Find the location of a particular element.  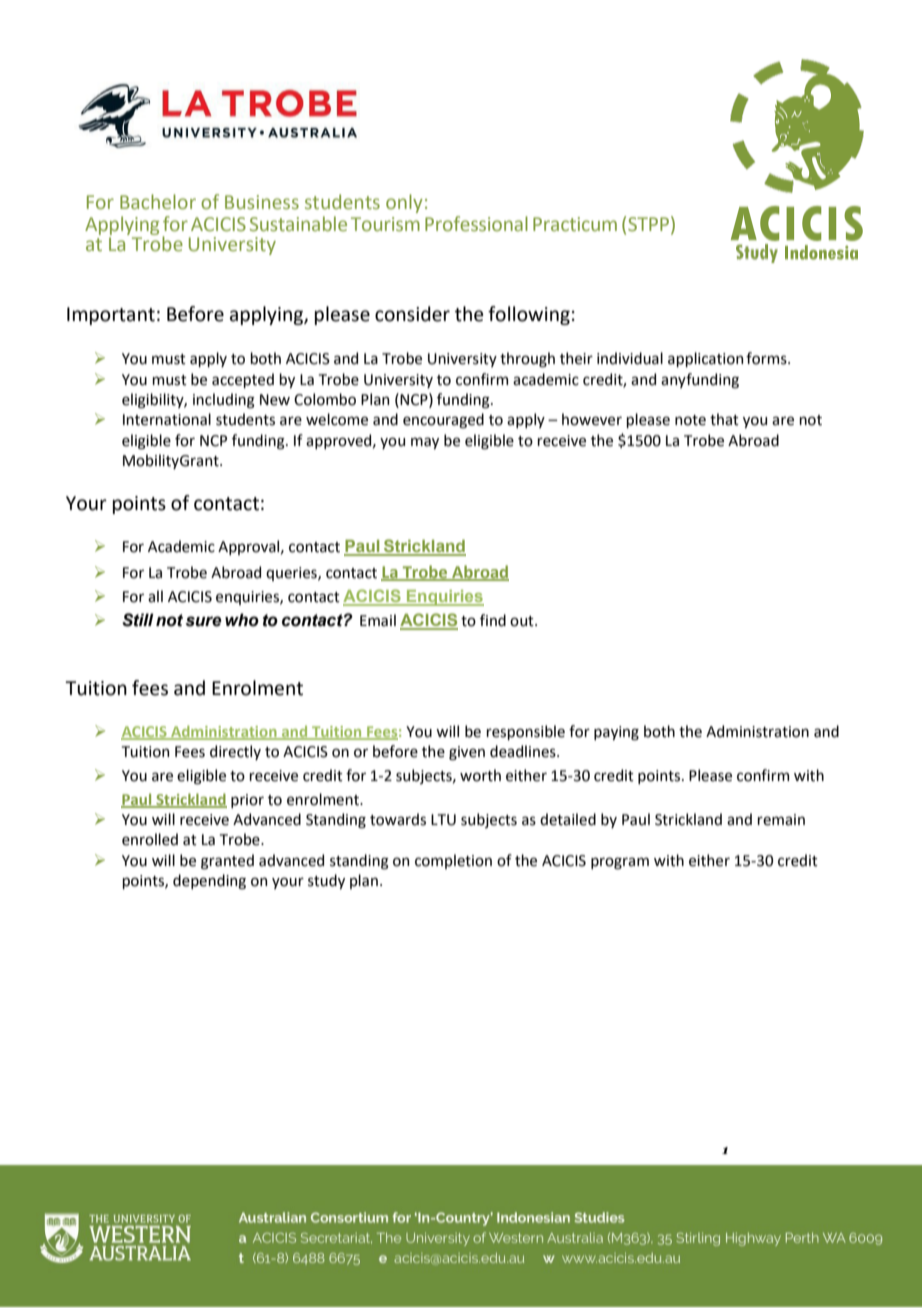

granted is located at coordinates (227, 862).
